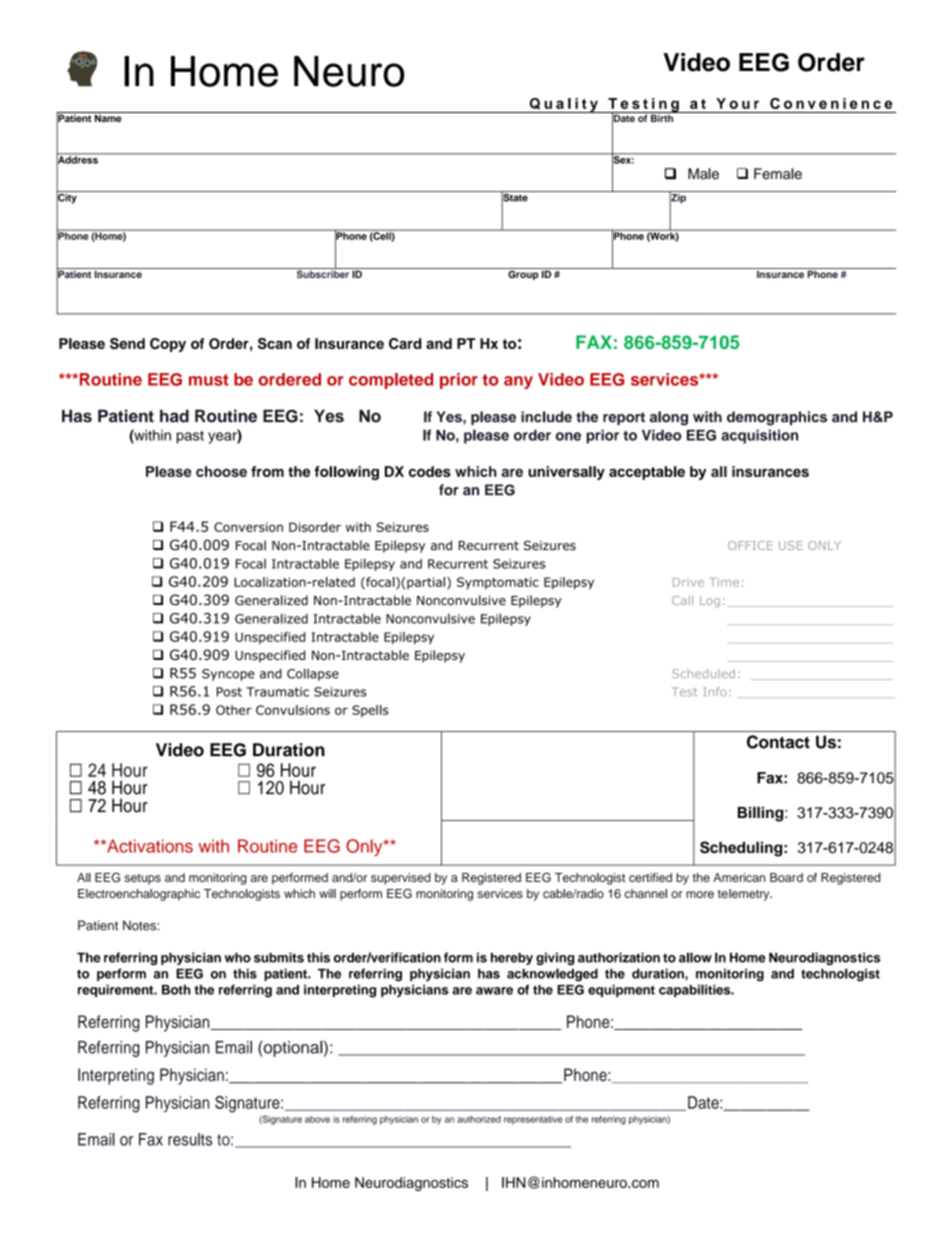 Image resolution: width=952 pixels, height=1233 pixels. I want to click on Call, so click(682, 600).
